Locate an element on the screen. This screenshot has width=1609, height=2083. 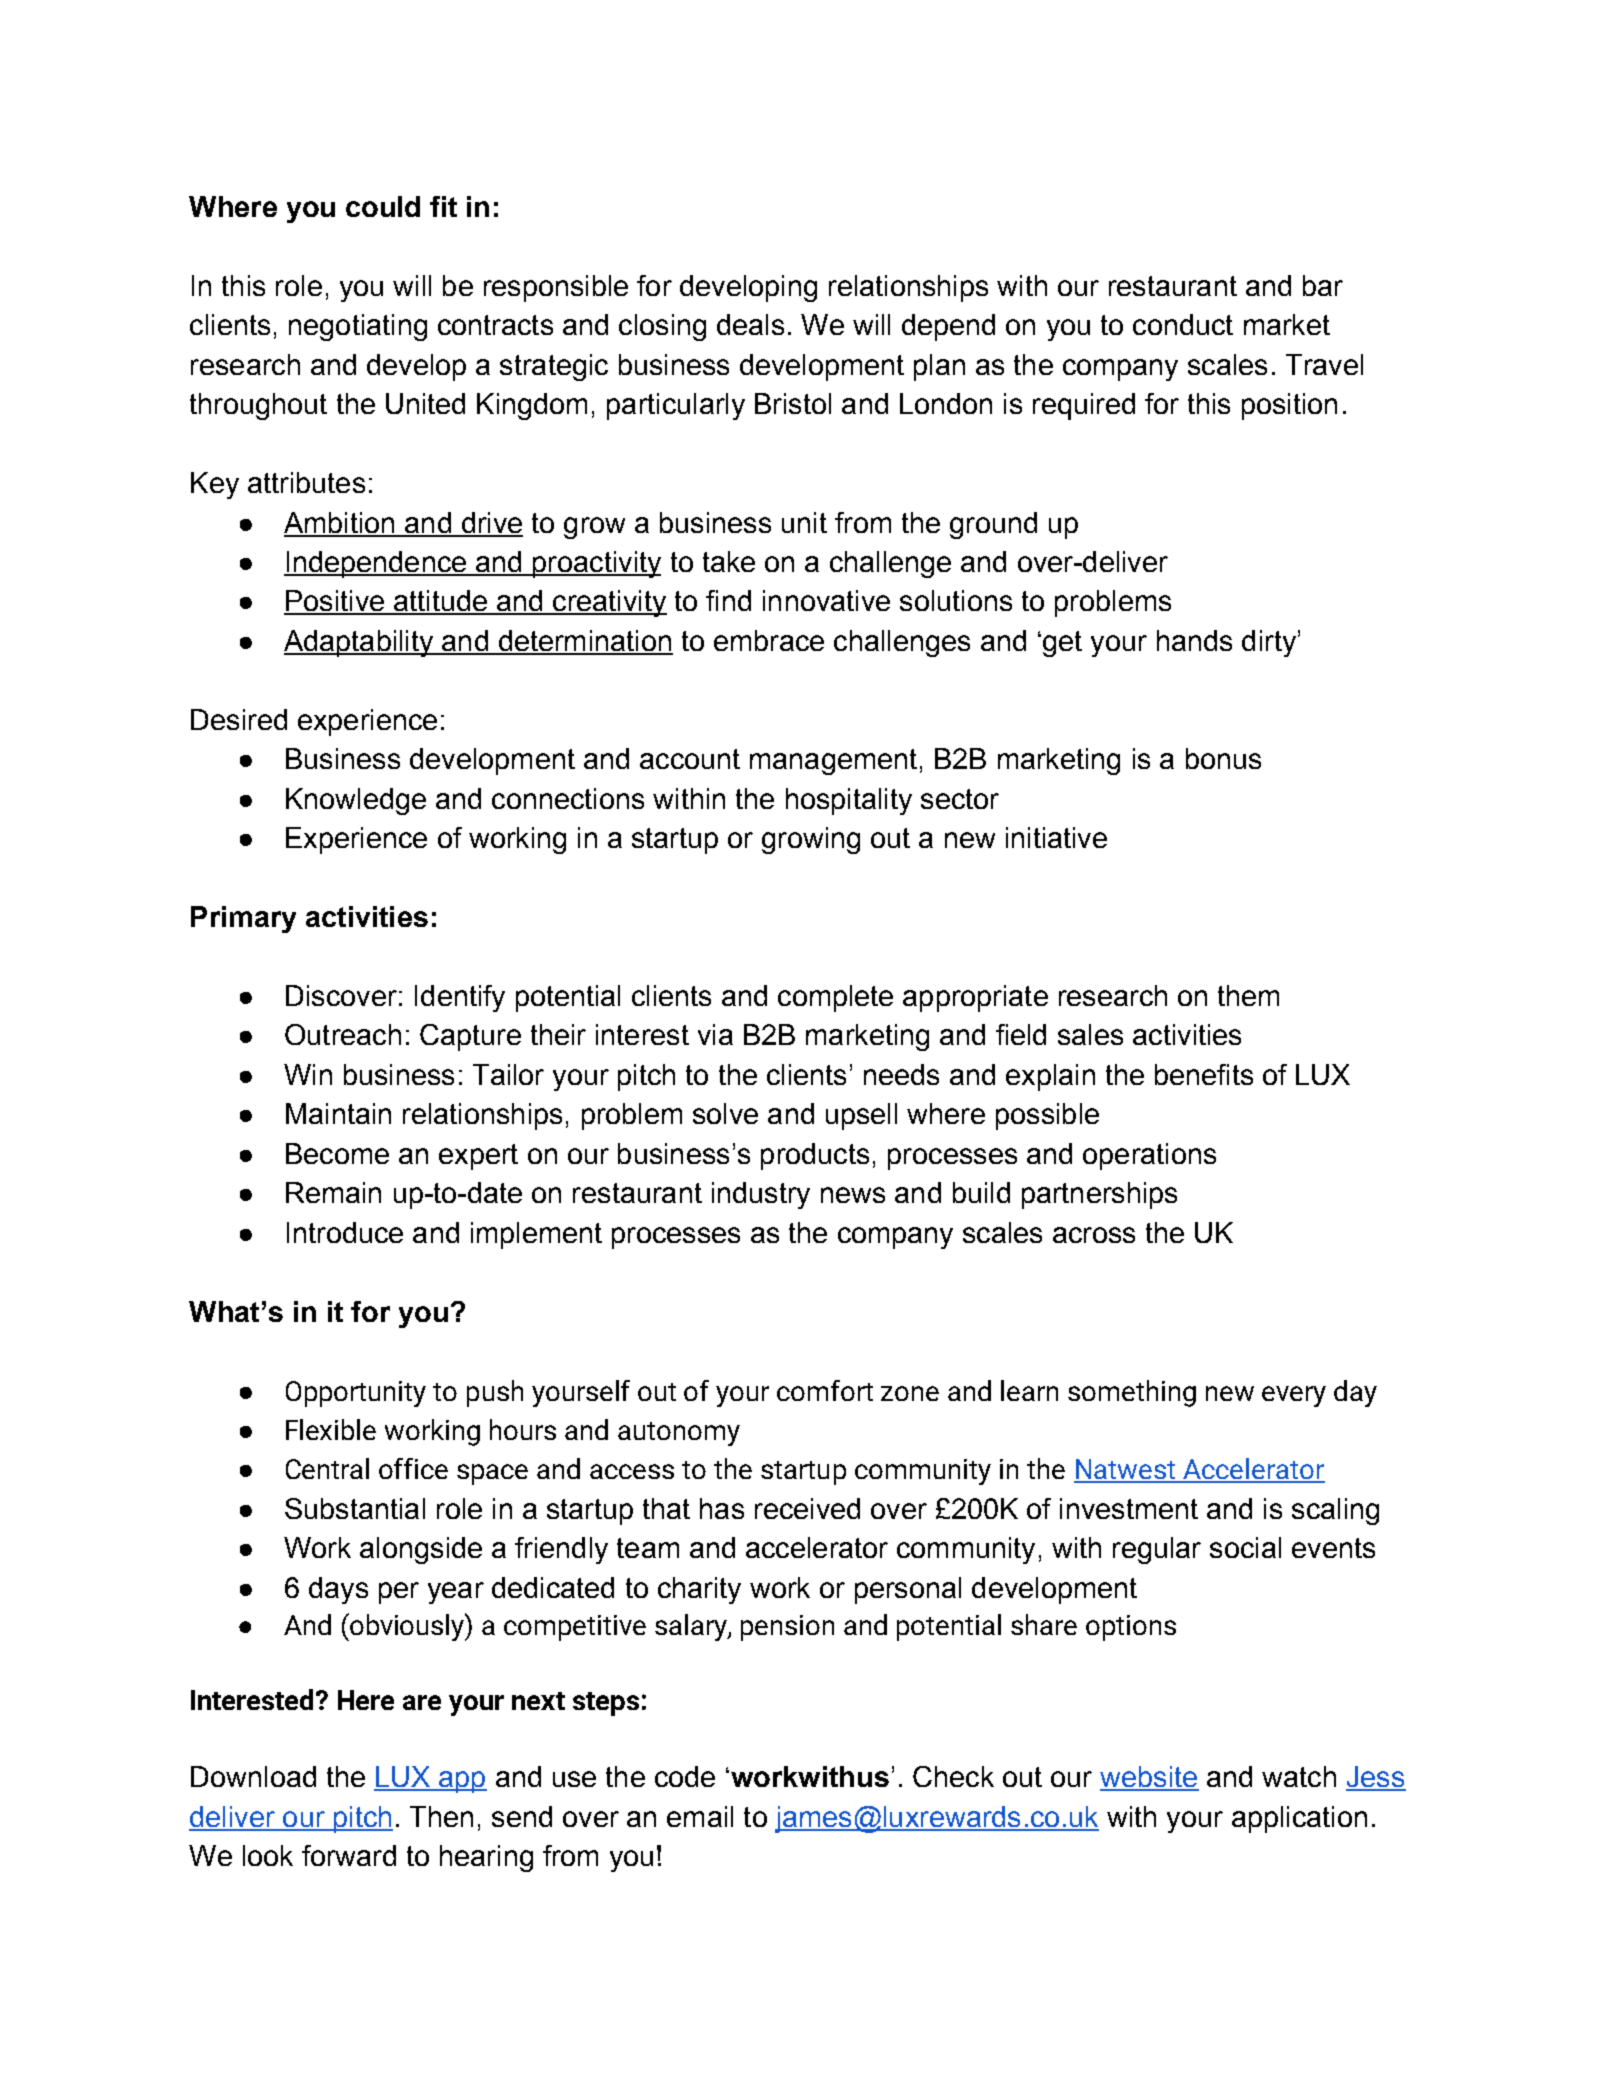
embrace is located at coordinates (769, 640).
